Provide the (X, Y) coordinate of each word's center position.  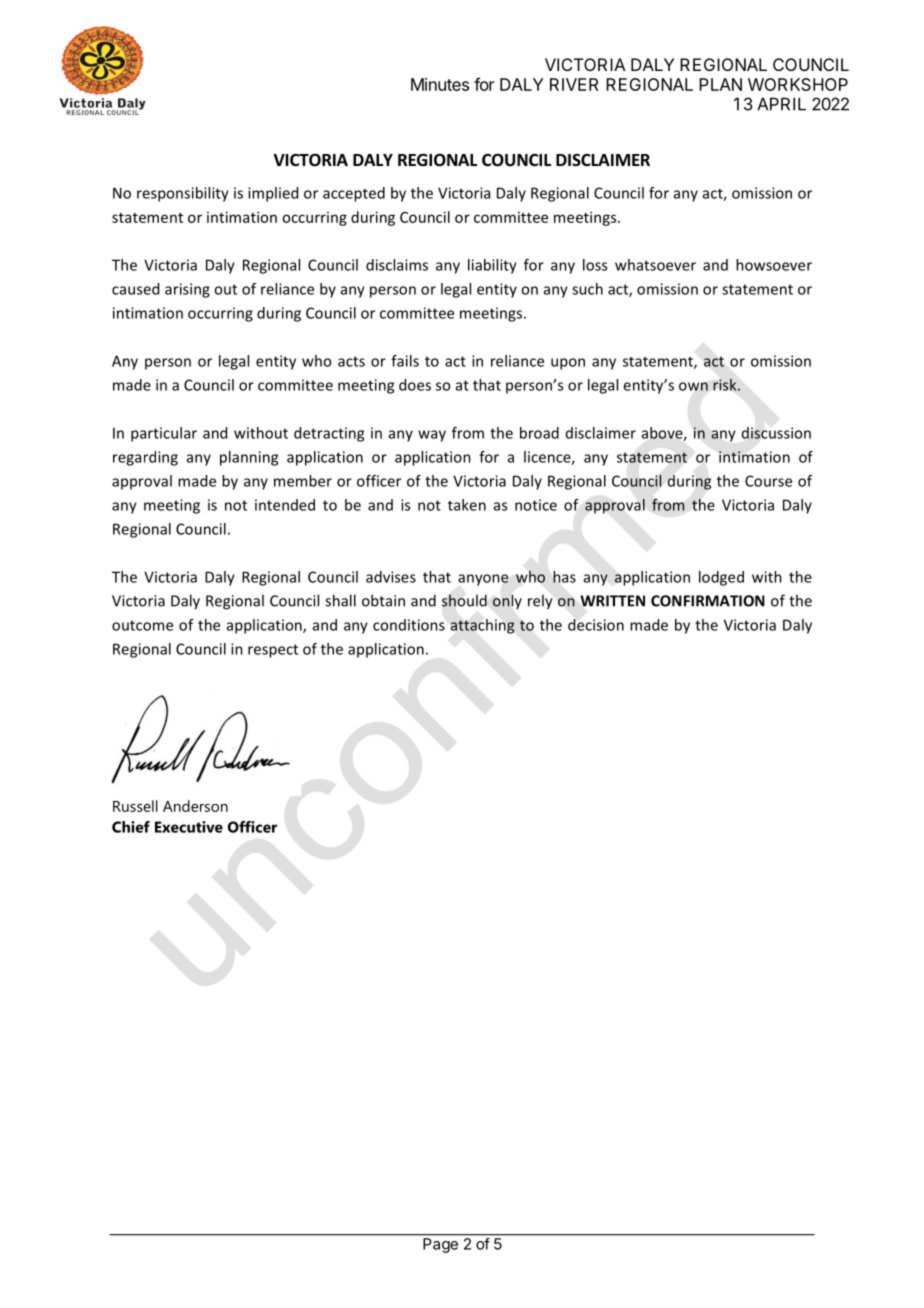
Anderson (195, 806)
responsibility (183, 194)
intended (285, 505)
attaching (482, 626)
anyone (483, 580)
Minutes (440, 84)
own (693, 386)
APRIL (781, 104)
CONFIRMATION (708, 601)
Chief (131, 827)
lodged (721, 578)
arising (187, 290)
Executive (189, 827)
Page (440, 1245)
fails (405, 361)
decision (596, 625)
